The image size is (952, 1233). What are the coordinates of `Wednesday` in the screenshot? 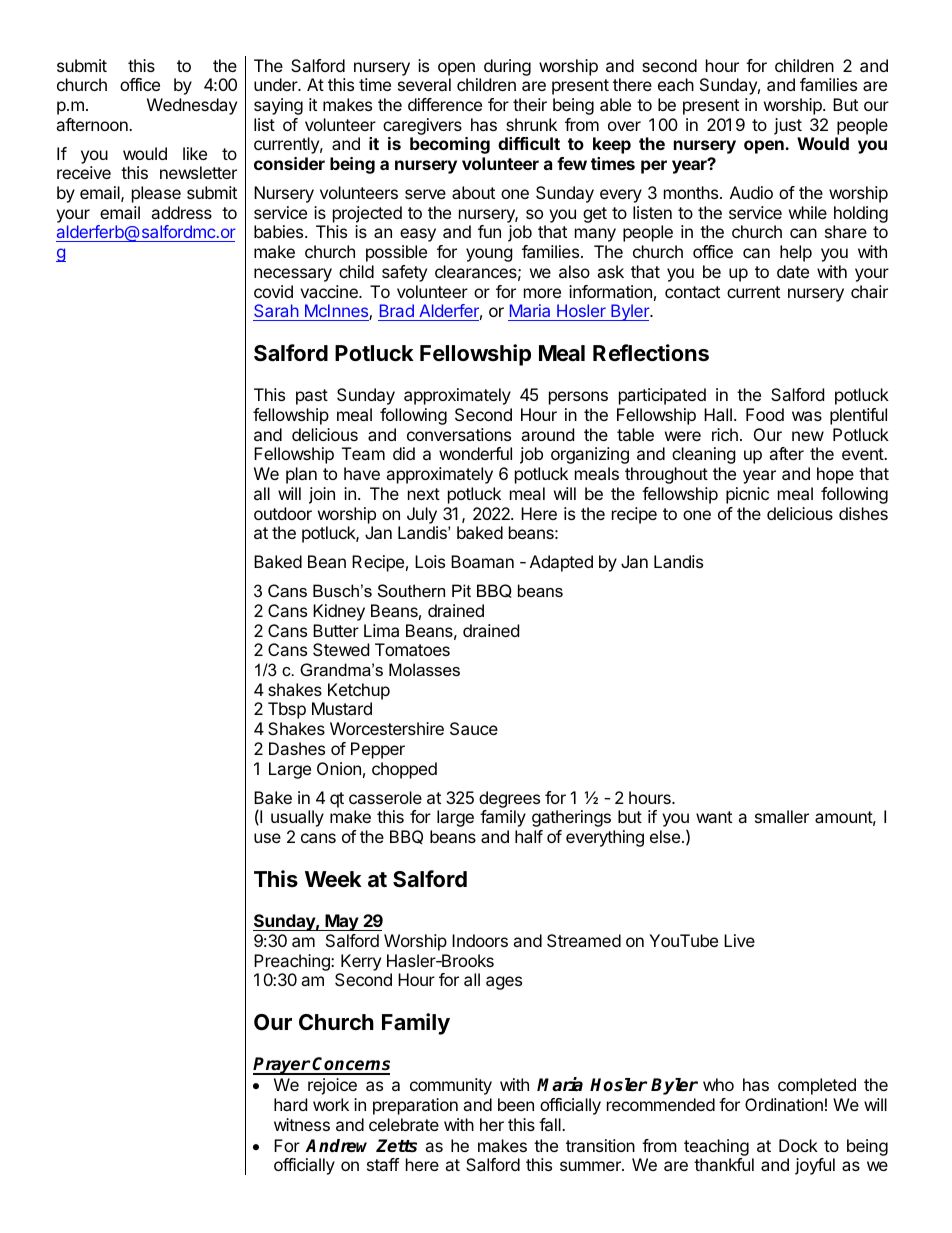 It's located at (192, 106).
